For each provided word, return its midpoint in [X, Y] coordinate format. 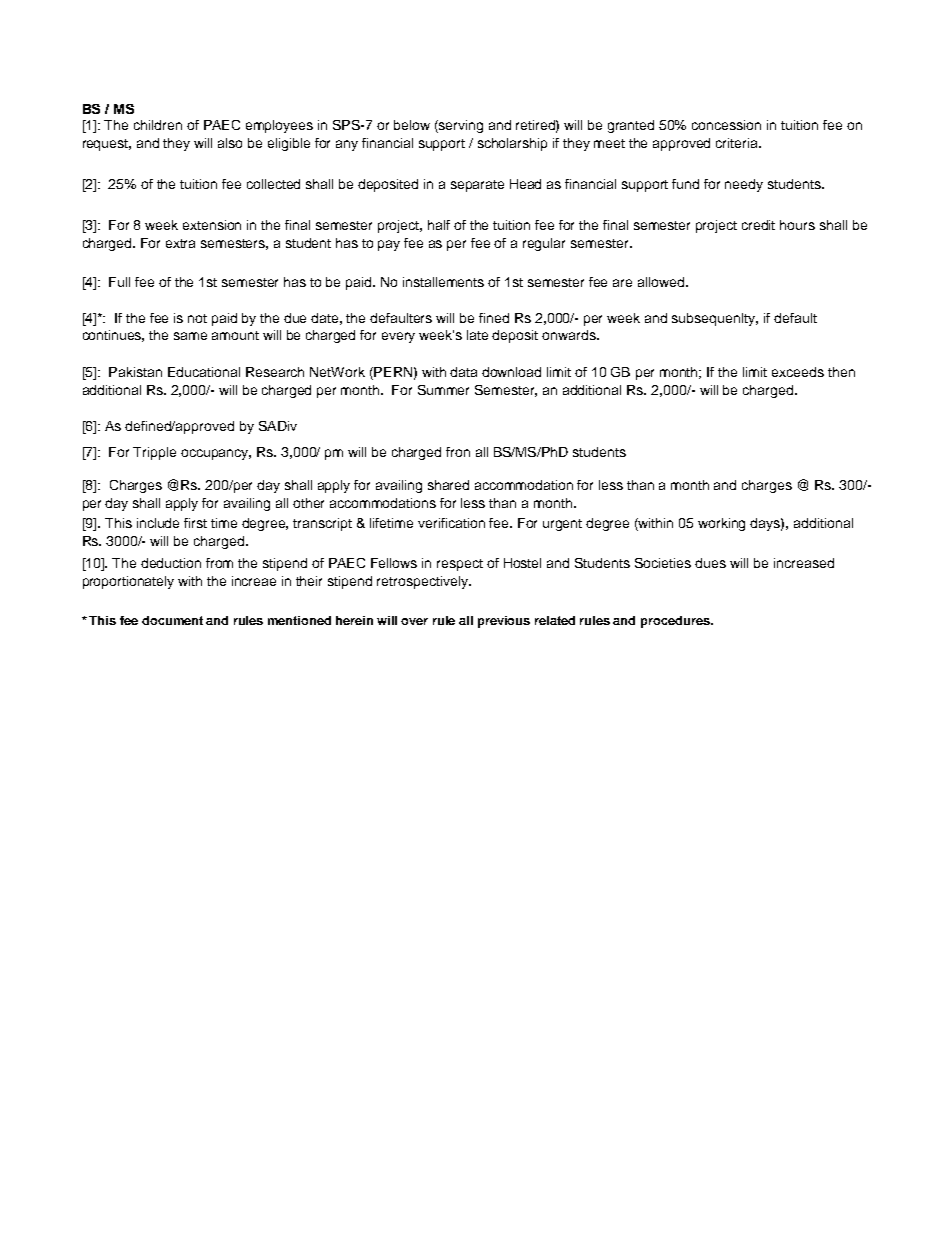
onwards [570, 335]
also [230, 143]
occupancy [216, 454]
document [172, 620]
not [197, 318]
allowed [662, 282]
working [721, 524]
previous [504, 622]
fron [458, 452]
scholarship [512, 144]
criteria [738, 143]
